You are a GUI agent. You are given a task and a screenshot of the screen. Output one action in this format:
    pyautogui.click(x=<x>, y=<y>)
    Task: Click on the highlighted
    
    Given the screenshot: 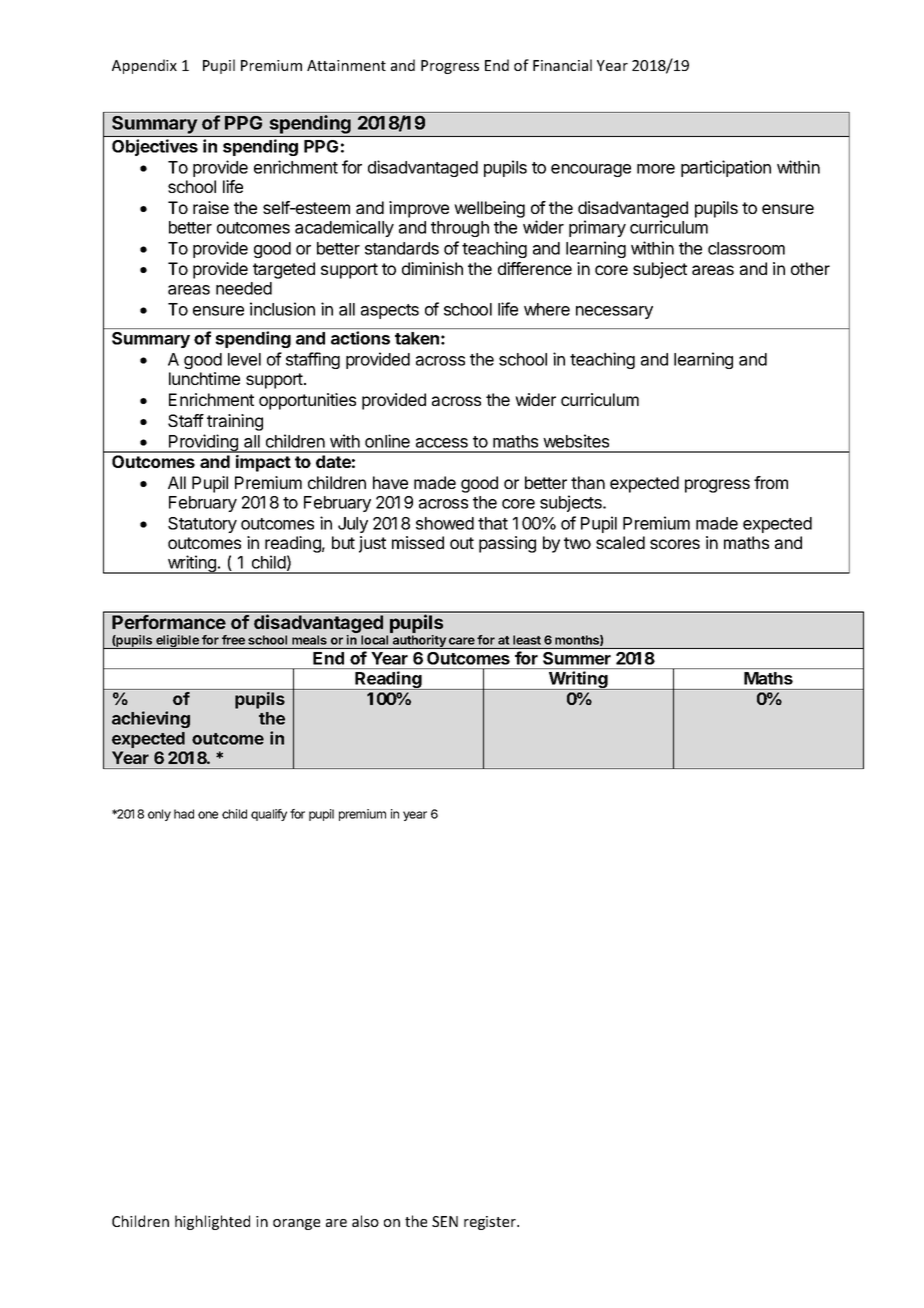 What is the action you would take?
    pyautogui.click(x=212, y=1222)
